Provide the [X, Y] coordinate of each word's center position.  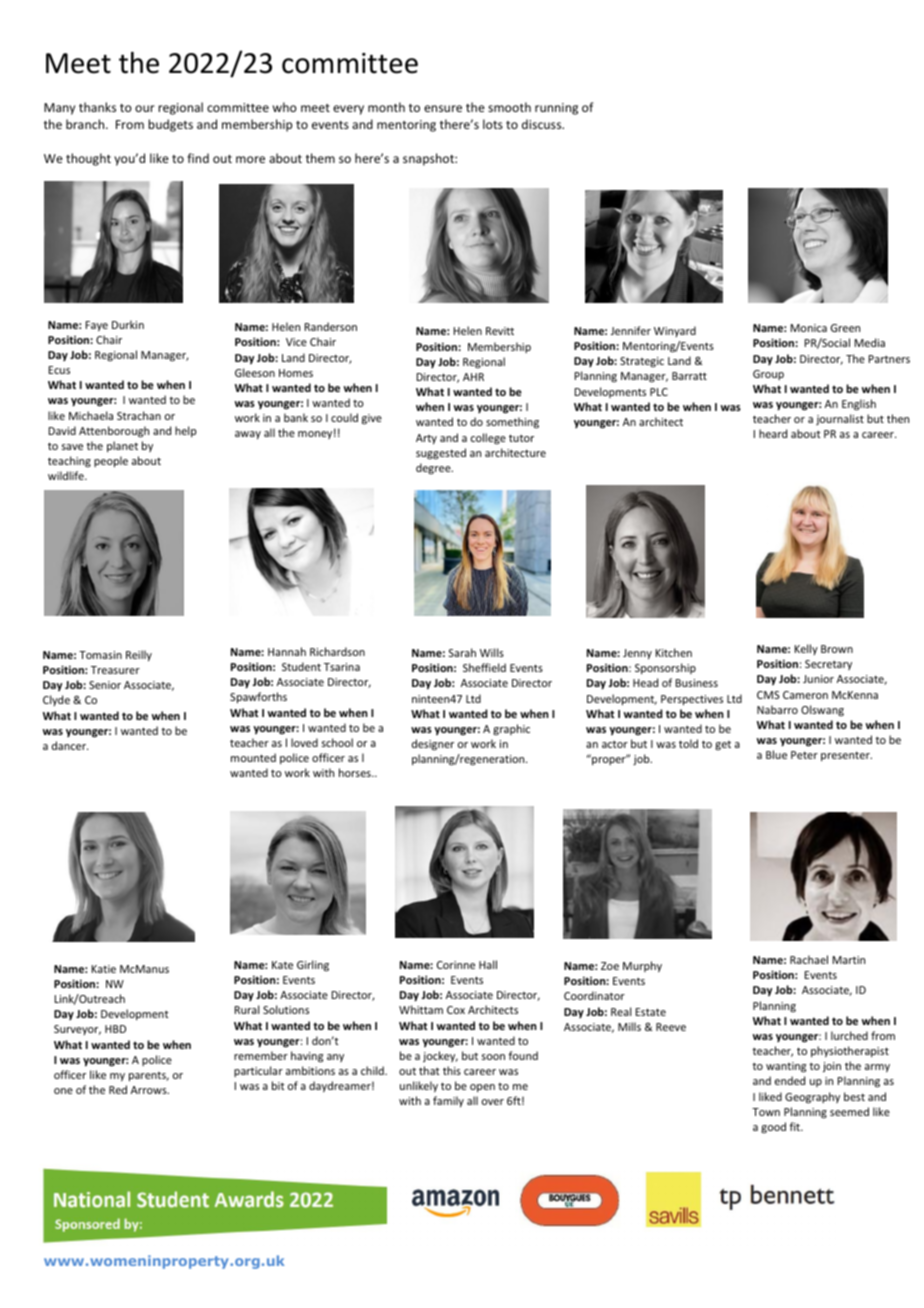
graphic [511, 729]
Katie [104, 969]
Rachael [809, 959]
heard [773, 433]
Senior [105, 685]
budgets [170, 125]
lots [493, 124]
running [556, 109]
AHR [473, 377]
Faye [97, 326]
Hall [488, 964]
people [111, 461]
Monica [809, 328]
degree [434, 468]
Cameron [805, 695]
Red [118, 1089]
